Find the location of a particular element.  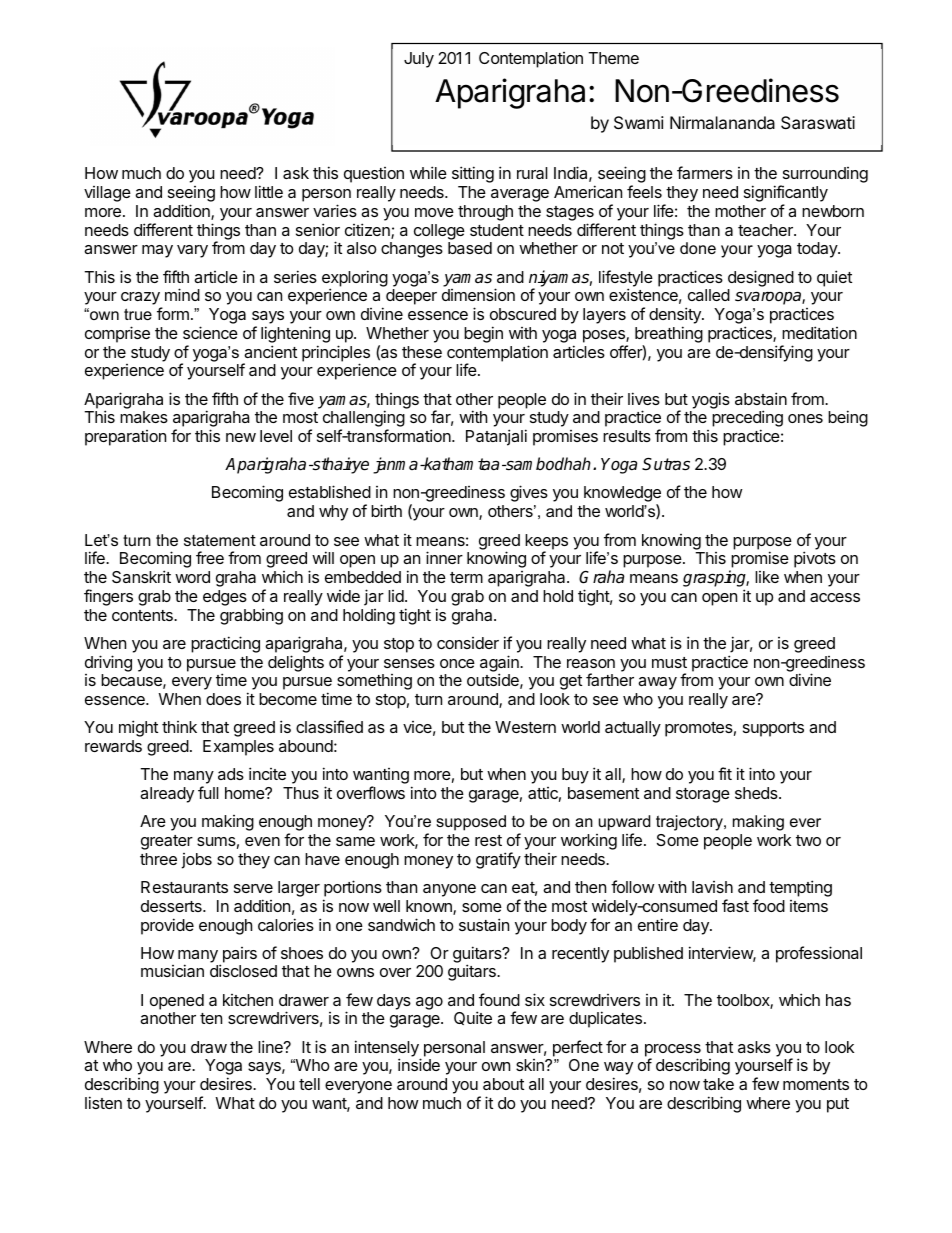

term is located at coordinates (466, 577).
